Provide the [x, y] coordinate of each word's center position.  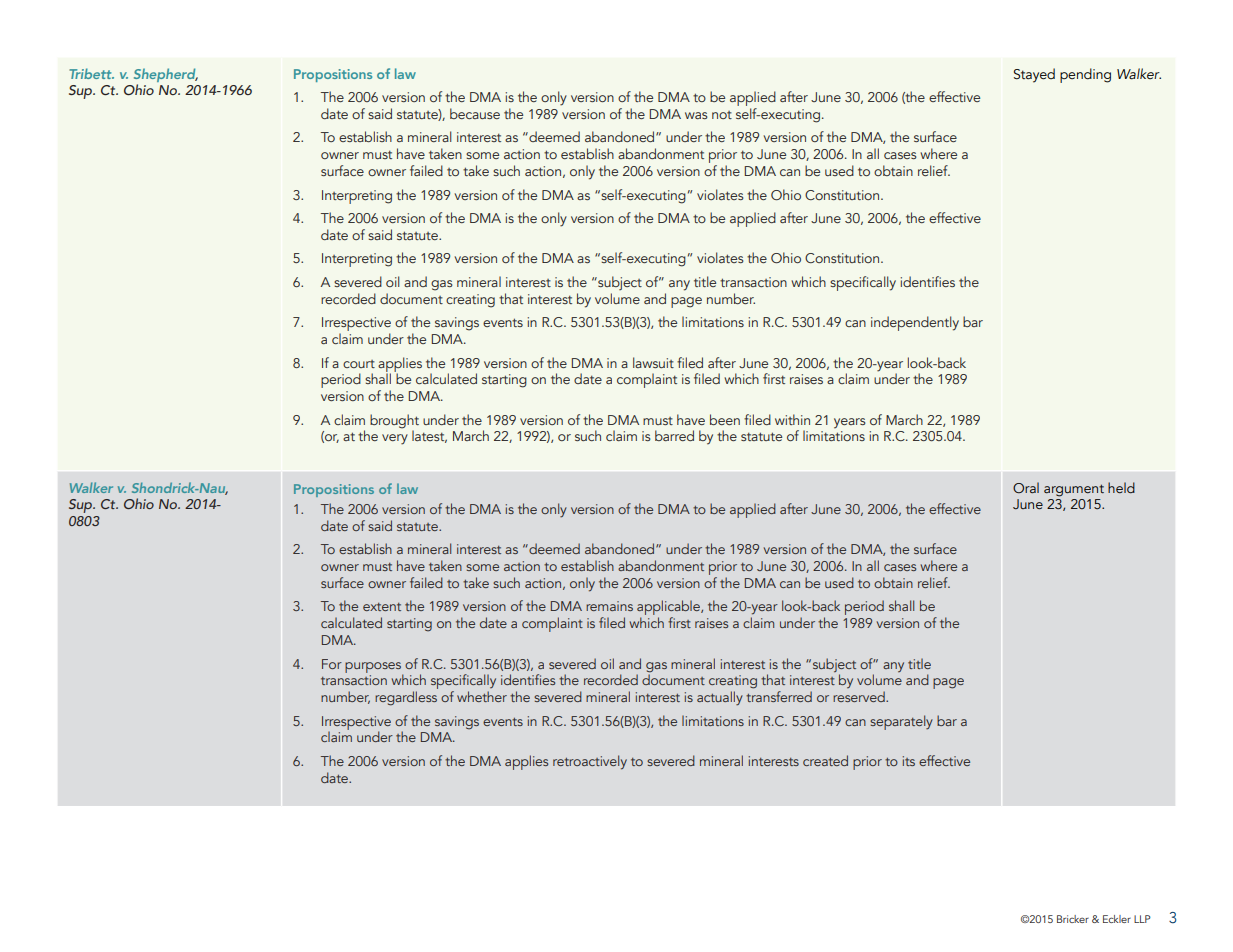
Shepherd [166, 75]
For [332, 664]
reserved [860, 696]
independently [915, 323]
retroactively [590, 762]
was [696, 115]
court [359, 364]
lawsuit [653, 362]
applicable [669, 609]
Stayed [1034, 75]
